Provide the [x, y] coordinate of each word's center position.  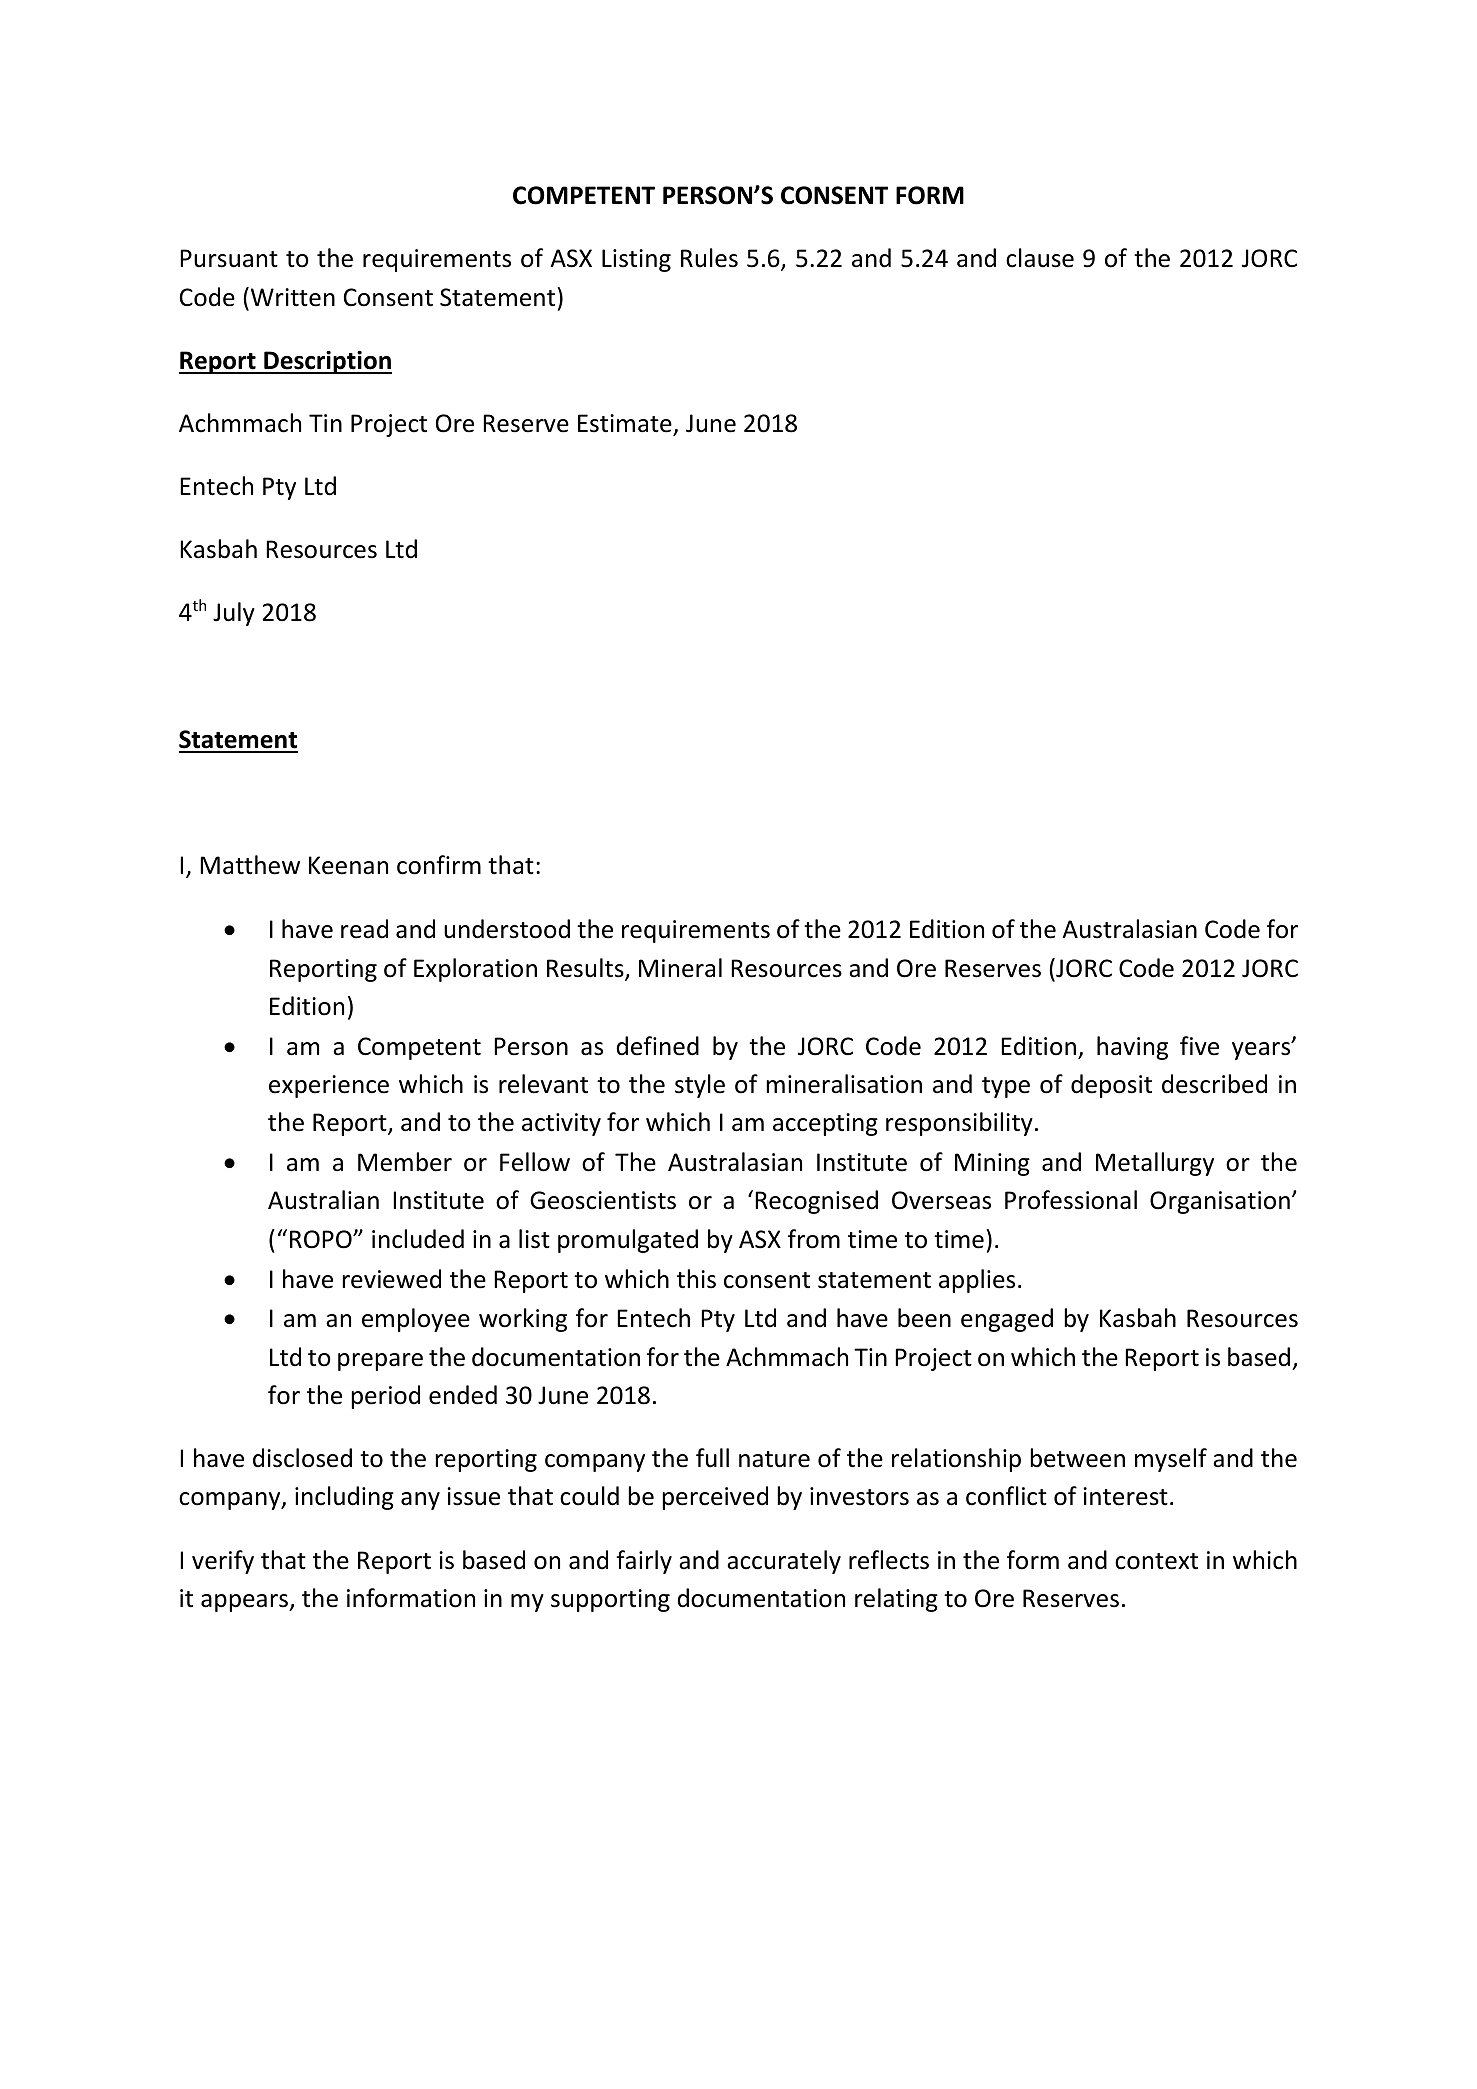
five [1199, 1046]
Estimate [625, 423]
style [700, 1086]
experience [329, 1086]
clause [1040, 258]
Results [586, 969]
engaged [1007, 1320]
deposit [1111, 1086]
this [696, 1279]
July [234, 614]
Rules [709, 258]
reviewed [391, 1279]
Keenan [348, 865]
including [344, 1498]
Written [291, 297]
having [1132, 1048]
